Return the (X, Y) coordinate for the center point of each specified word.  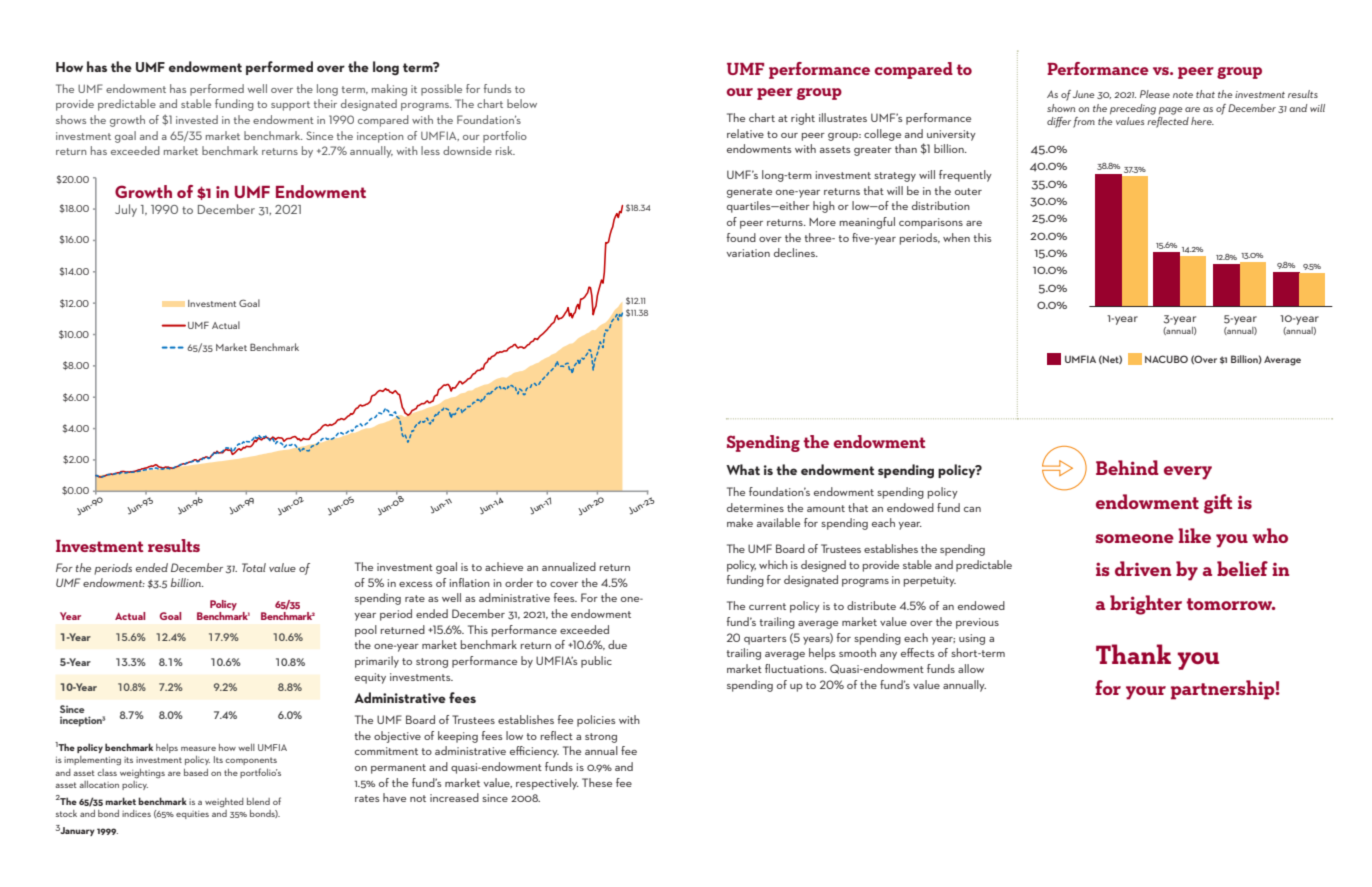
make (740, 522)
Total (254, 567)
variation (748, 253)
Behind (1127, 467)
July (126, 210)
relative (745, 133)
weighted (224, 802)
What (743, 469)
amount (826, 508)
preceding (1133, 109)
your (1146, 693)
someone (1135, 538)
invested (197, 119)
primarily (377, 662)
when (956, 237)
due (617, 644)
